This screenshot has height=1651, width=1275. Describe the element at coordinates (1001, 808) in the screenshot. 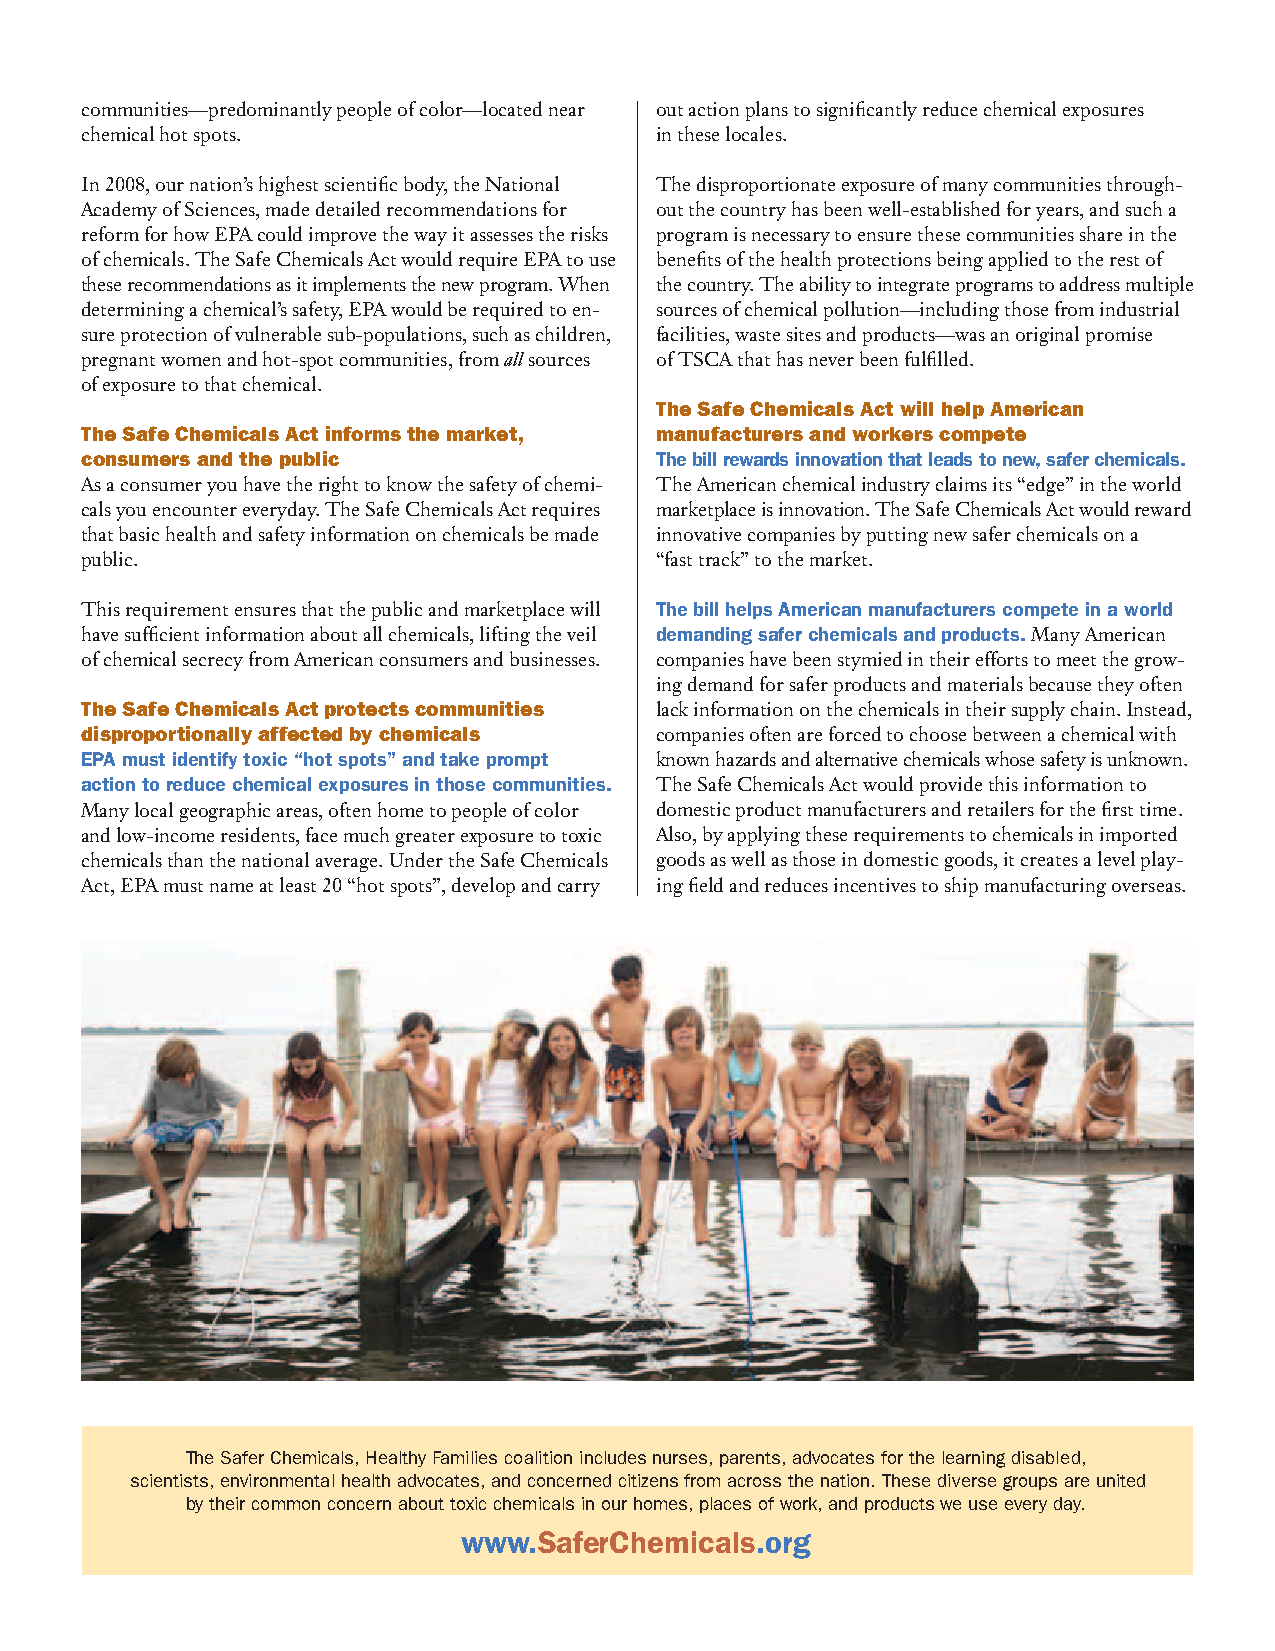

I see `retailers` at that location.
